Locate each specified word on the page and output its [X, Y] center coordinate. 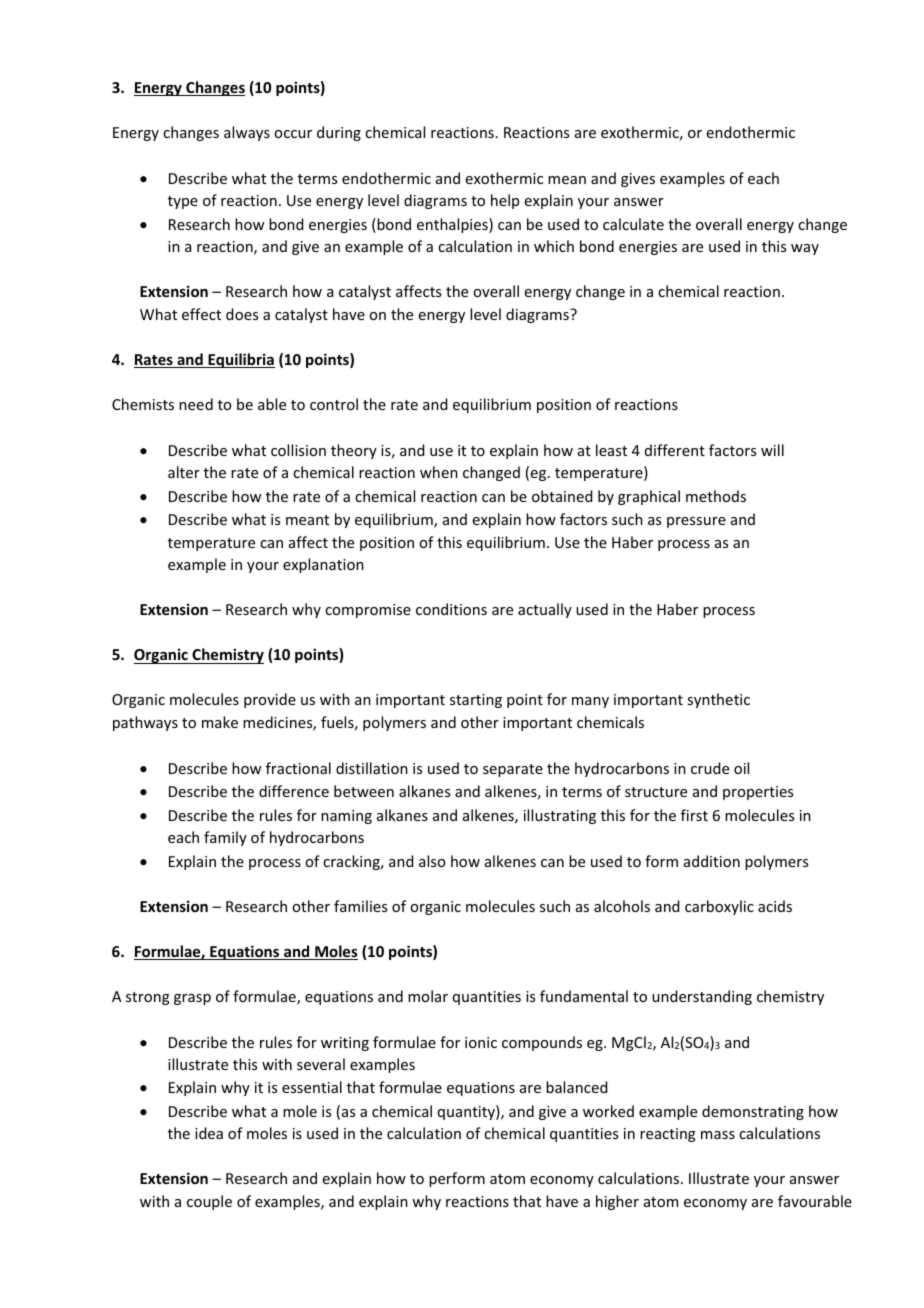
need [196, 404]
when [439, 472]
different [675, 450]
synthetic [718, 700]
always [247, 133]
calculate [633, 224]
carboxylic [719, 907]
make [220, 722]
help [505, 201]
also [432, 861]
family [225, 838]
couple [209, 1202]
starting [476, 701]
